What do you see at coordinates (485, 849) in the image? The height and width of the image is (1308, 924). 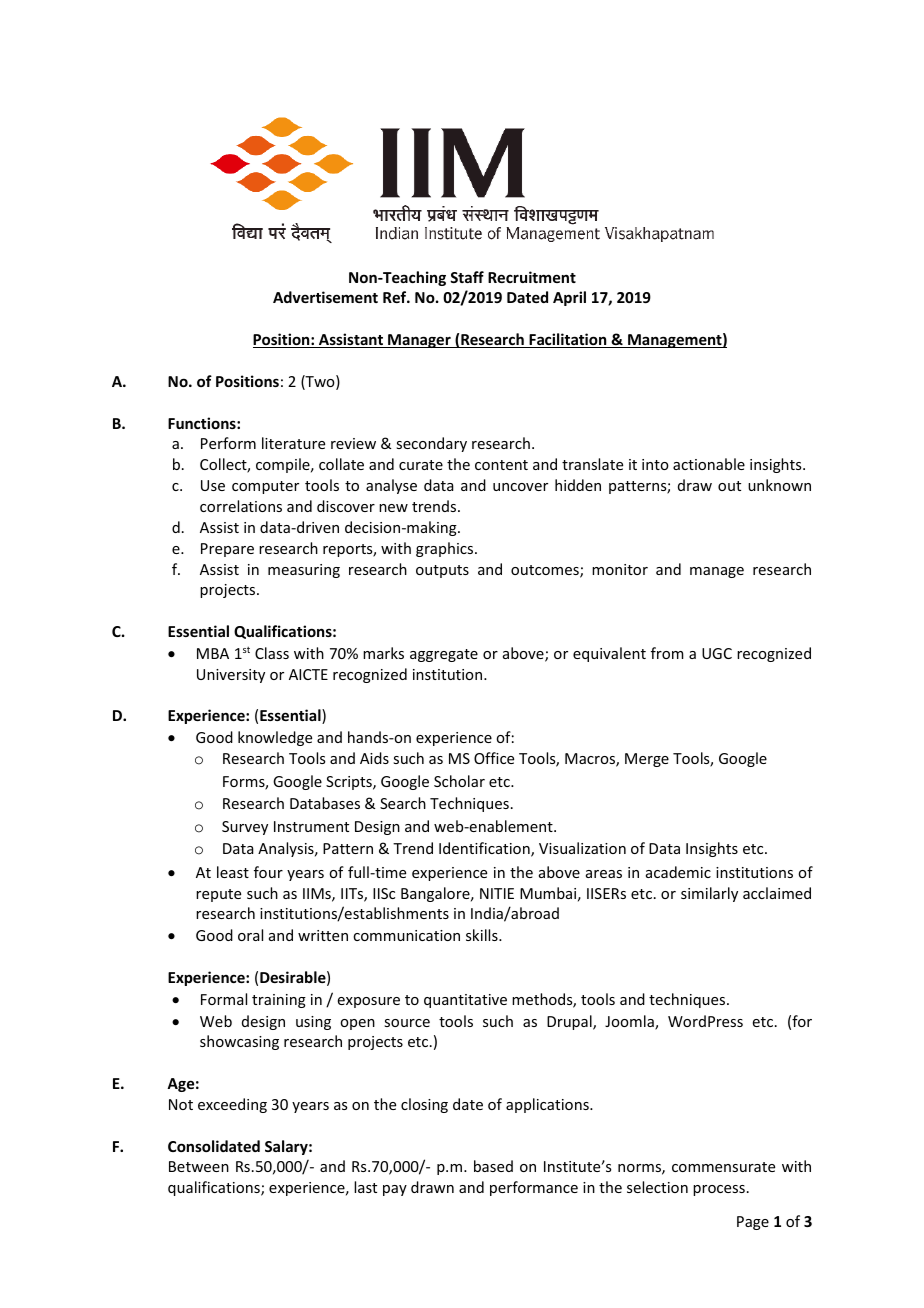 I see `Identification` at bounding box center [485, 849].
